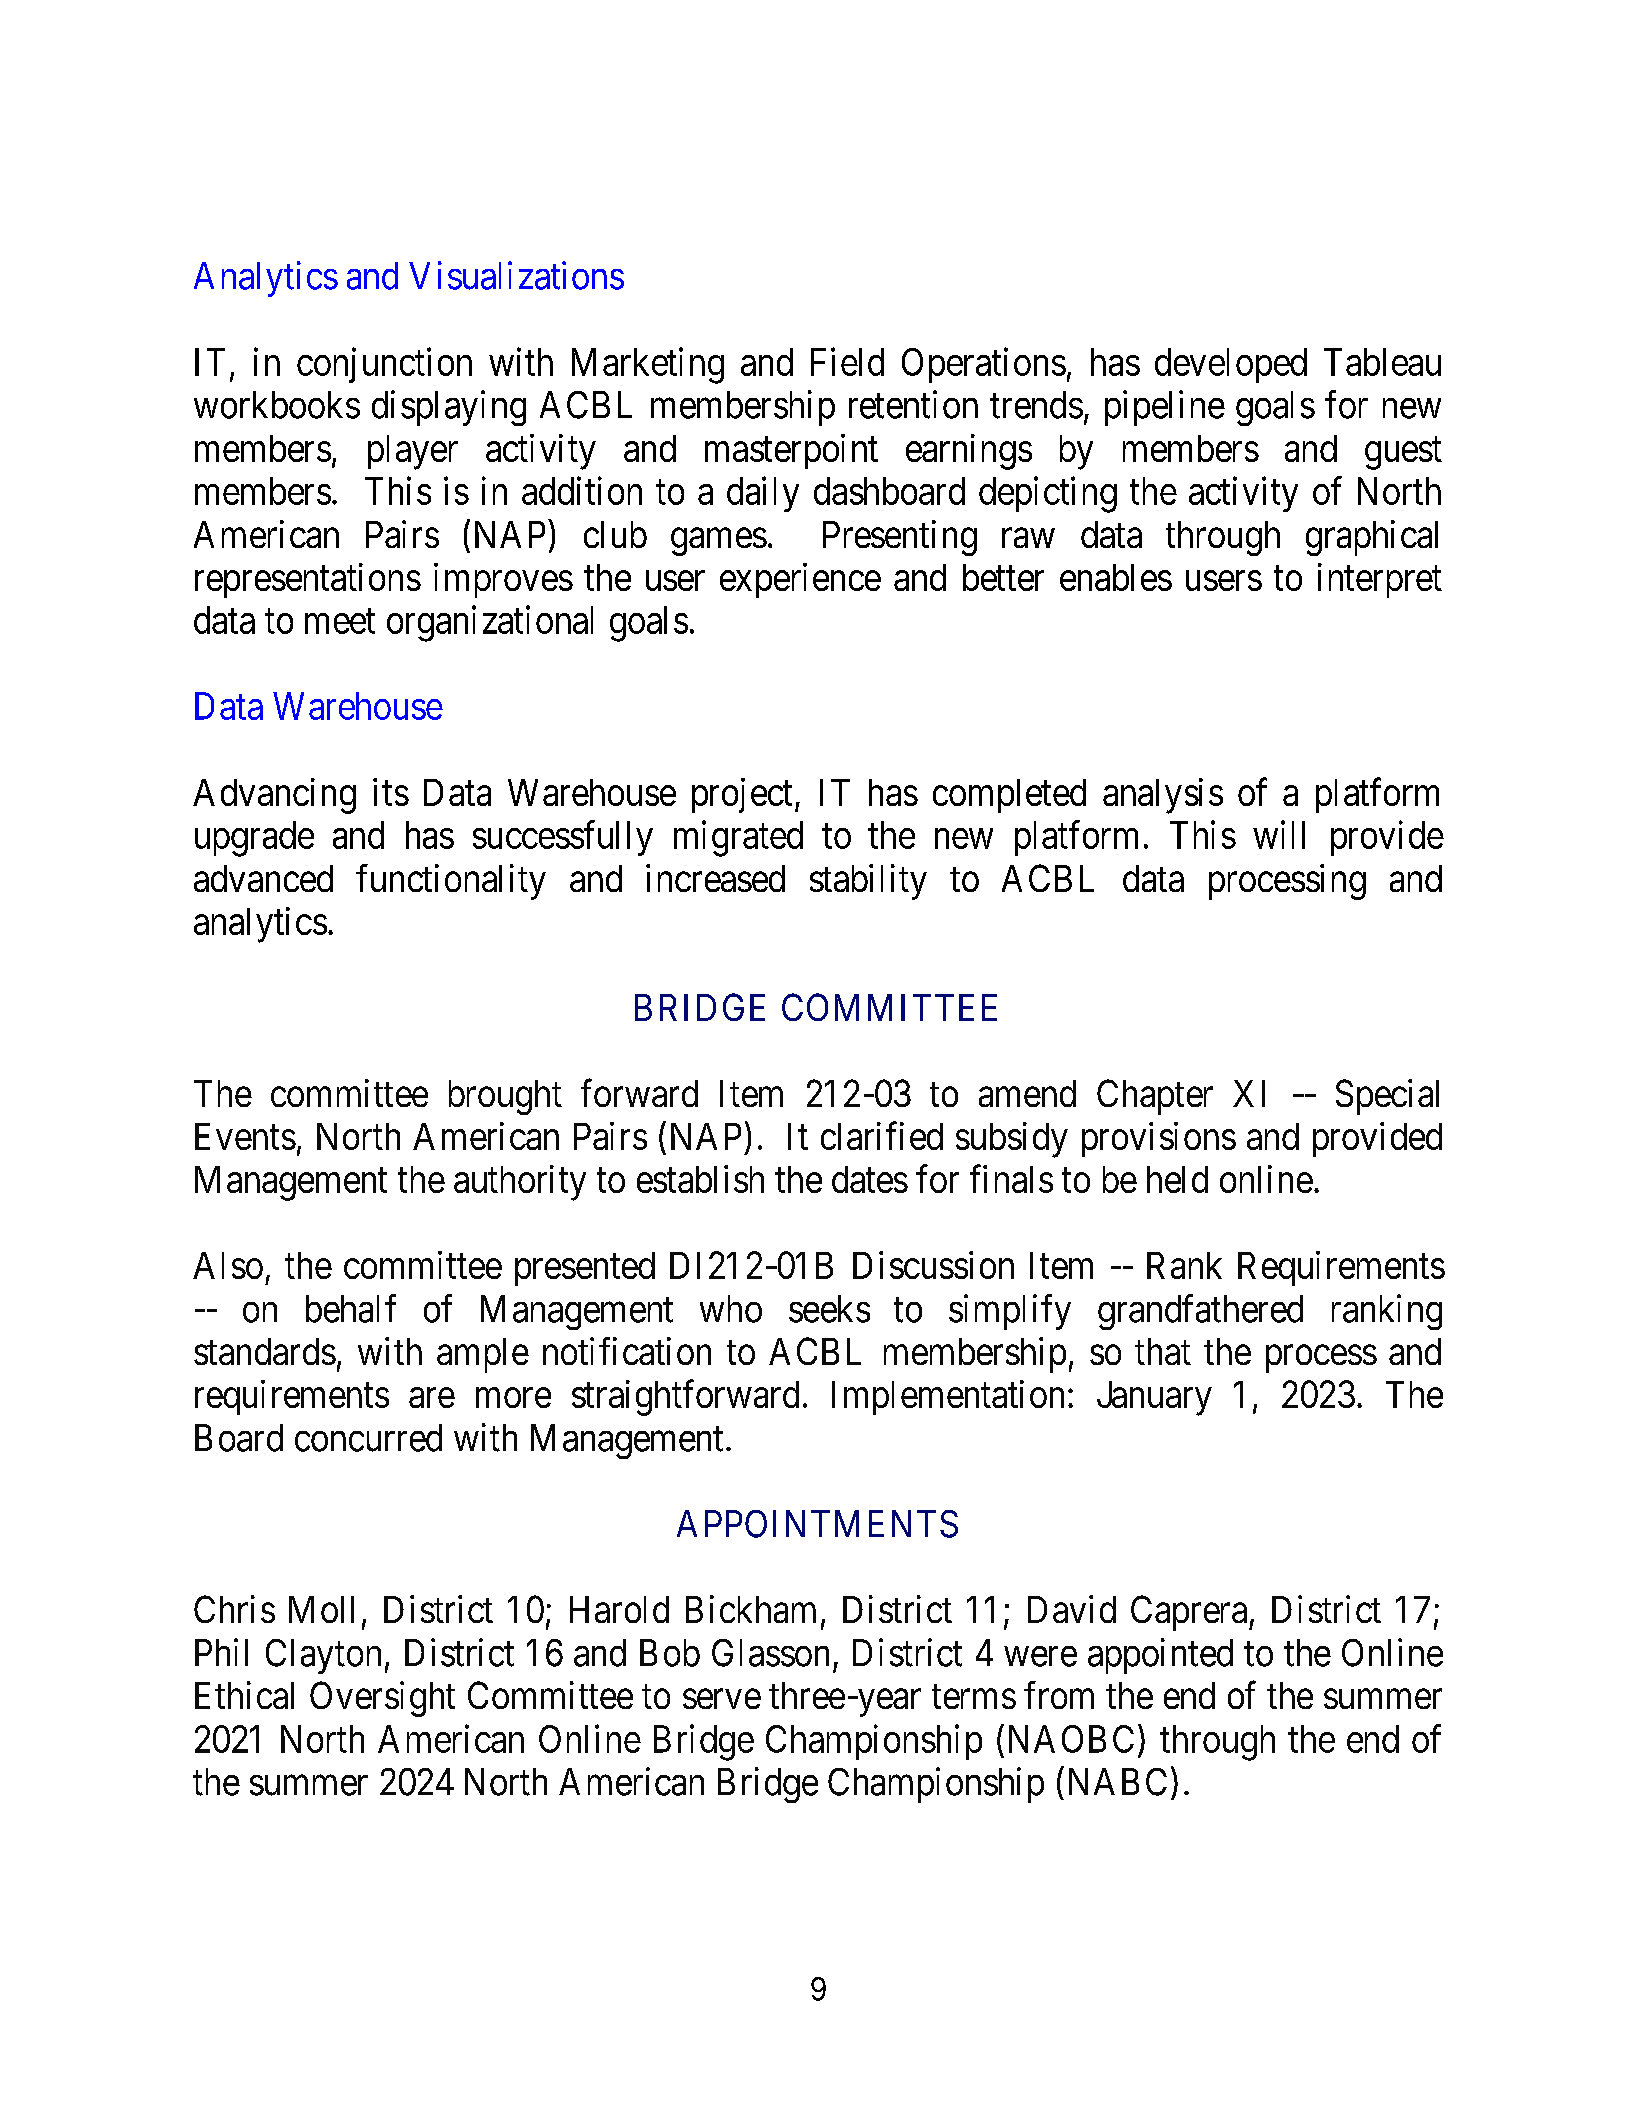 This screenshot has width=1635, height=2116. What do you see at coordinates (323, 1656) in the screenshot?
I see `Clayton` at bounding box center [323, 1656].
